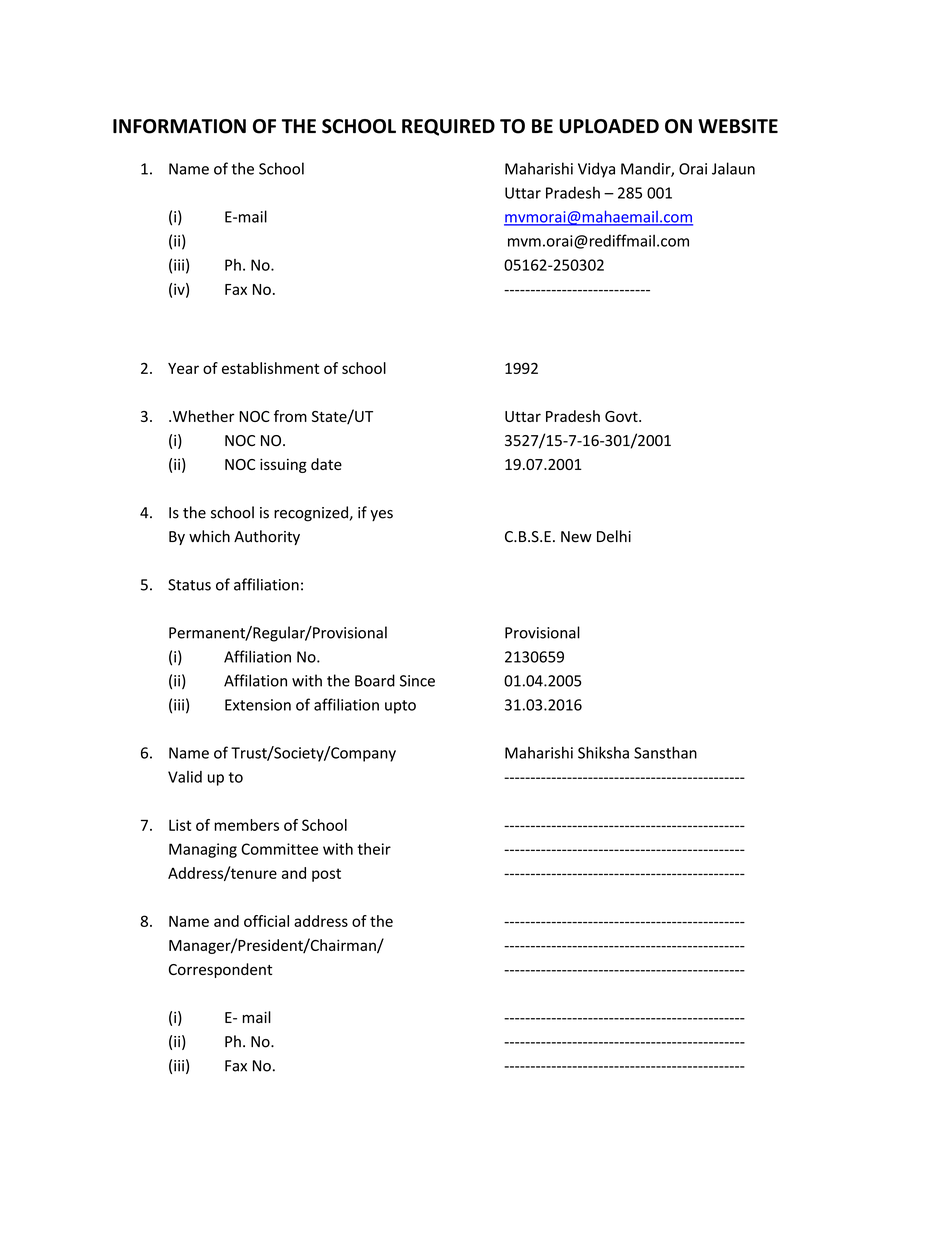 This image has width=952, height=1233. What do you see at coordinates (266, 921) in the image?
I see `official` at bounding box center [266, 921].
